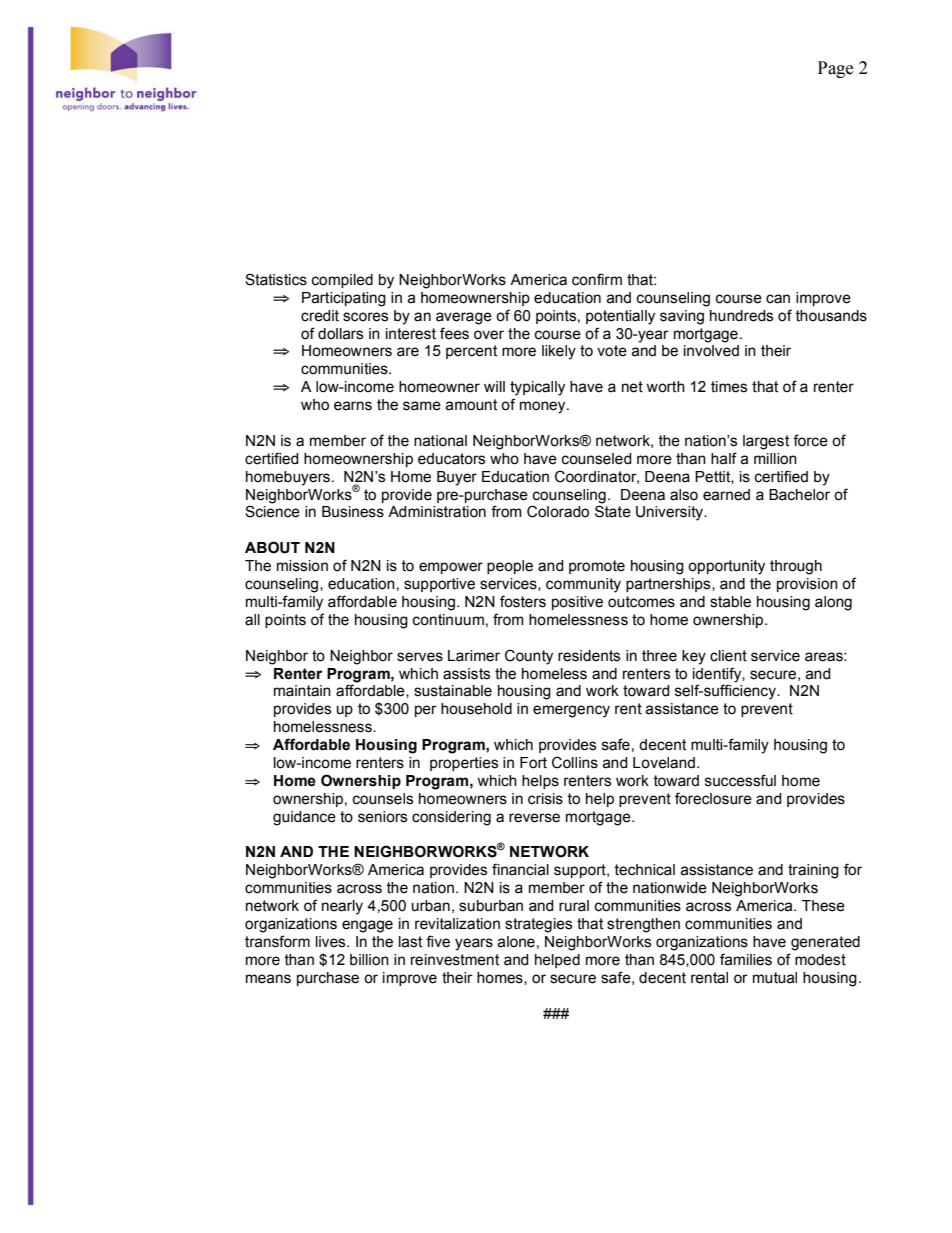  What do you see at coordinates (353, 512) in the page?
I see `Business` at bounding box center [353, 512].
